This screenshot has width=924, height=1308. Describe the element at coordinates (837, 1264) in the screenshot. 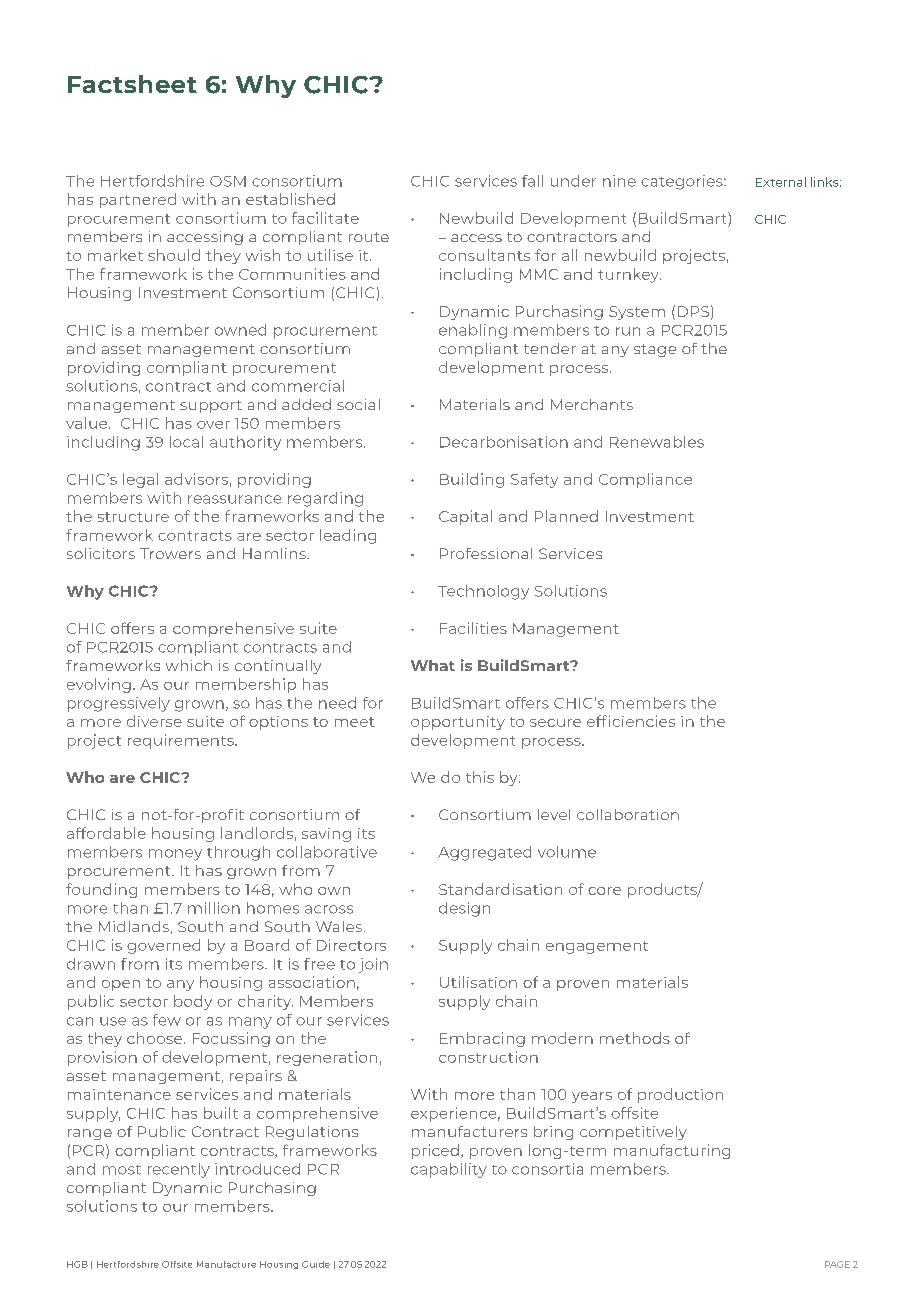

I see `PAGE` at that location.
